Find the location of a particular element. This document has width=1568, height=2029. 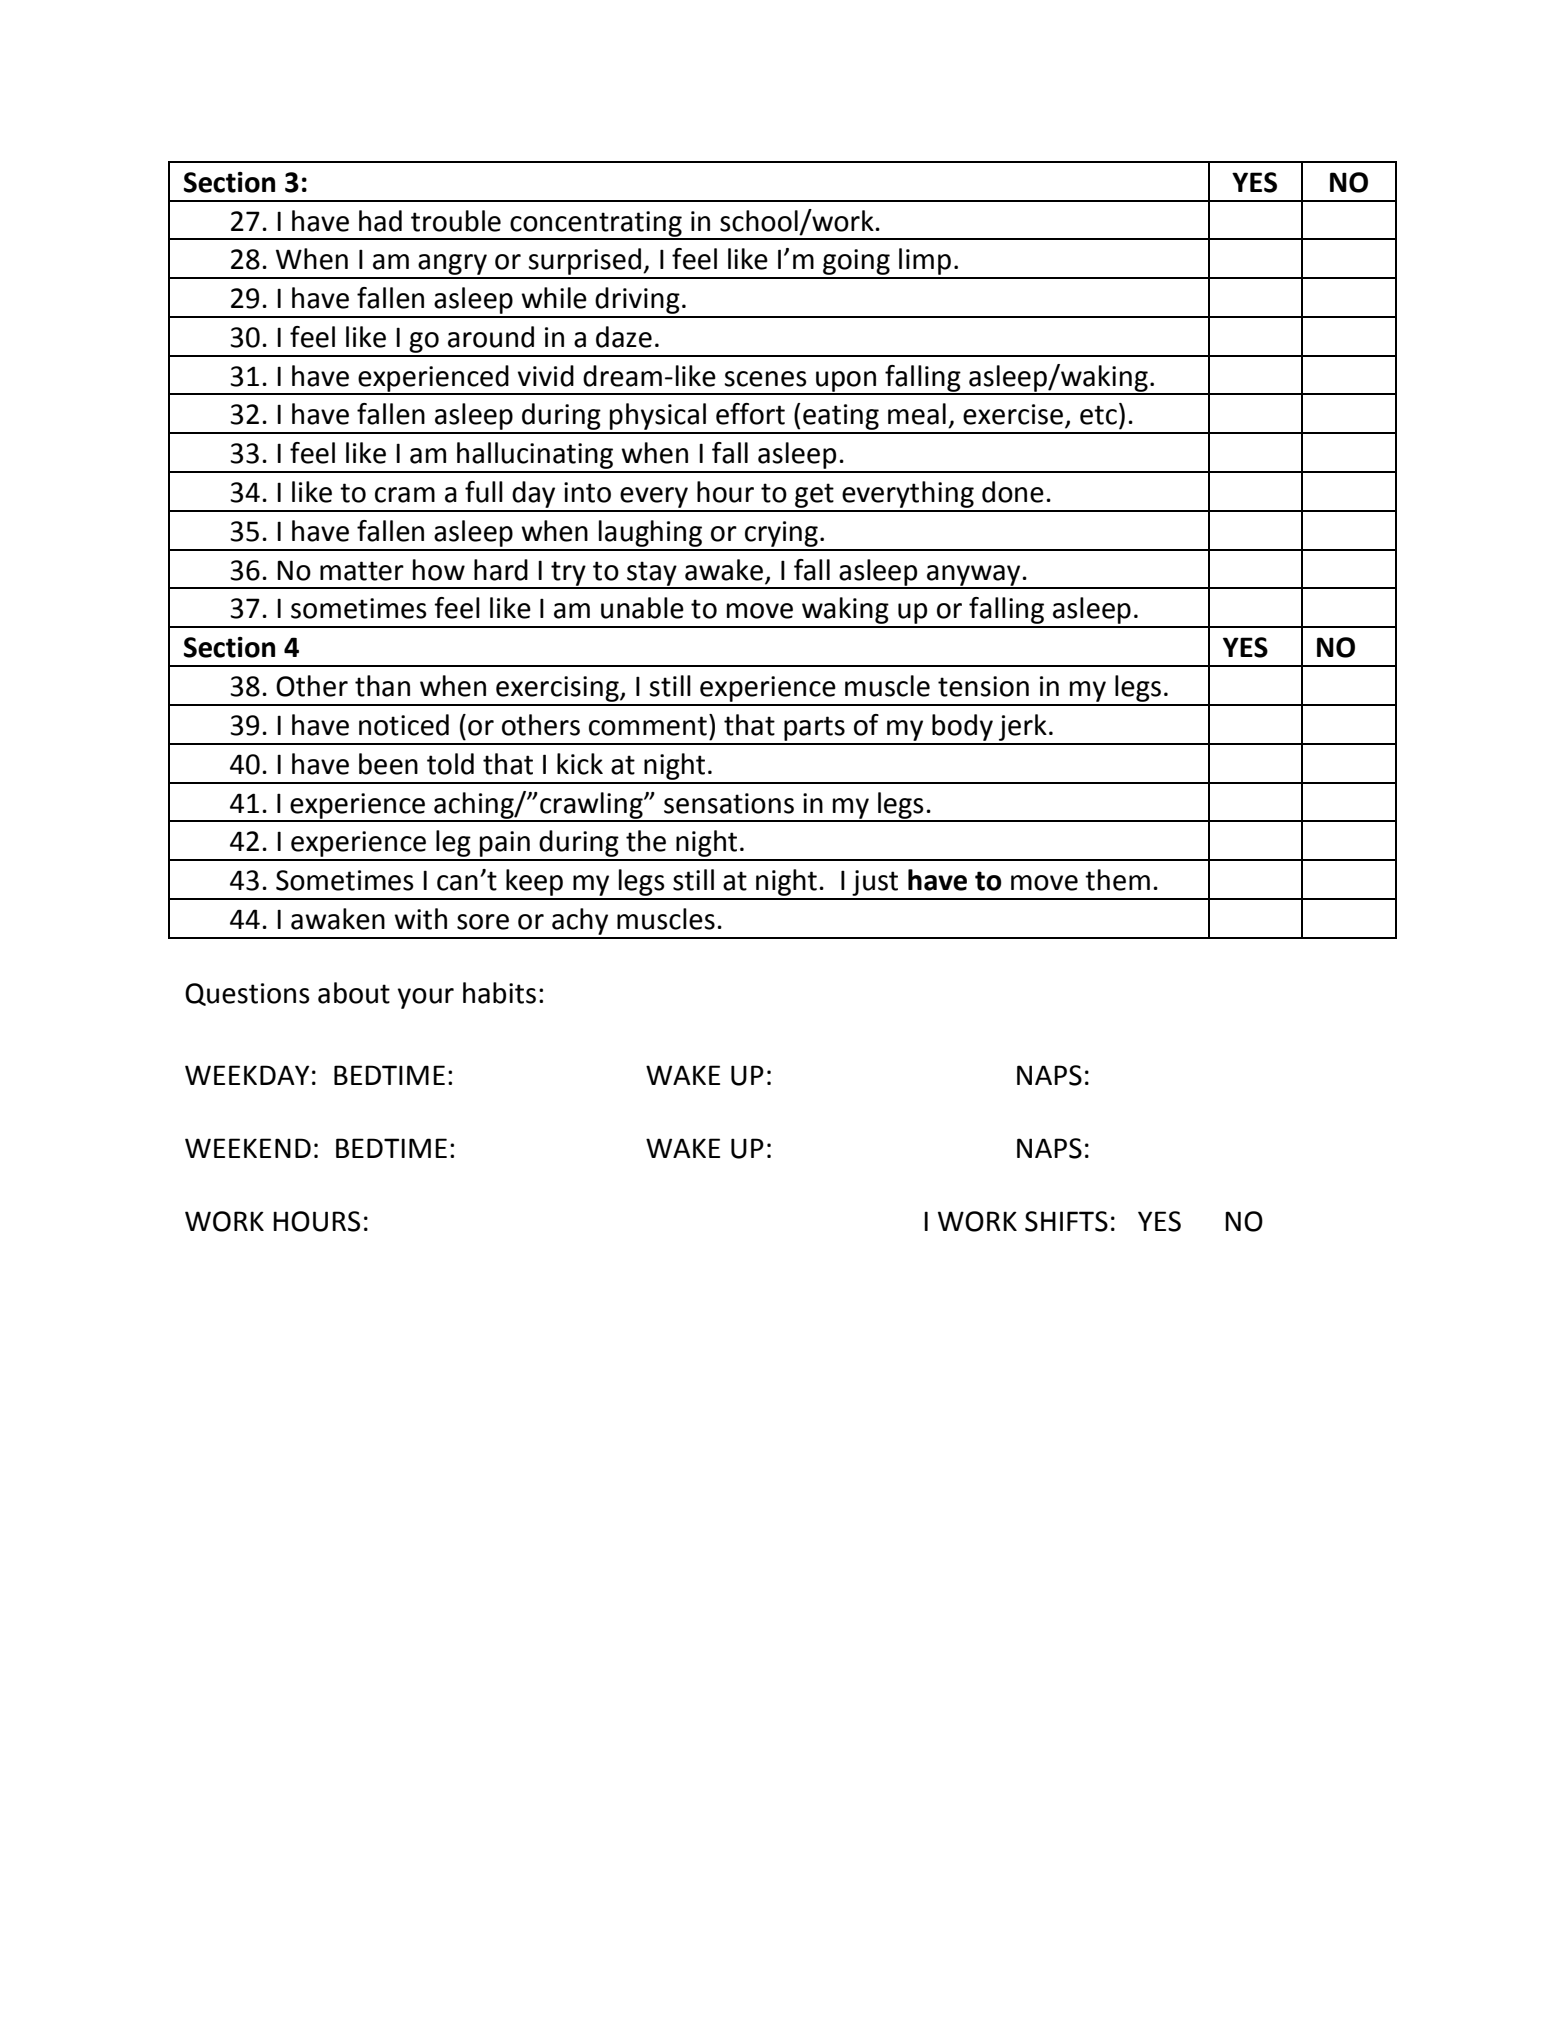

had is located at coordinates (380, 221).
